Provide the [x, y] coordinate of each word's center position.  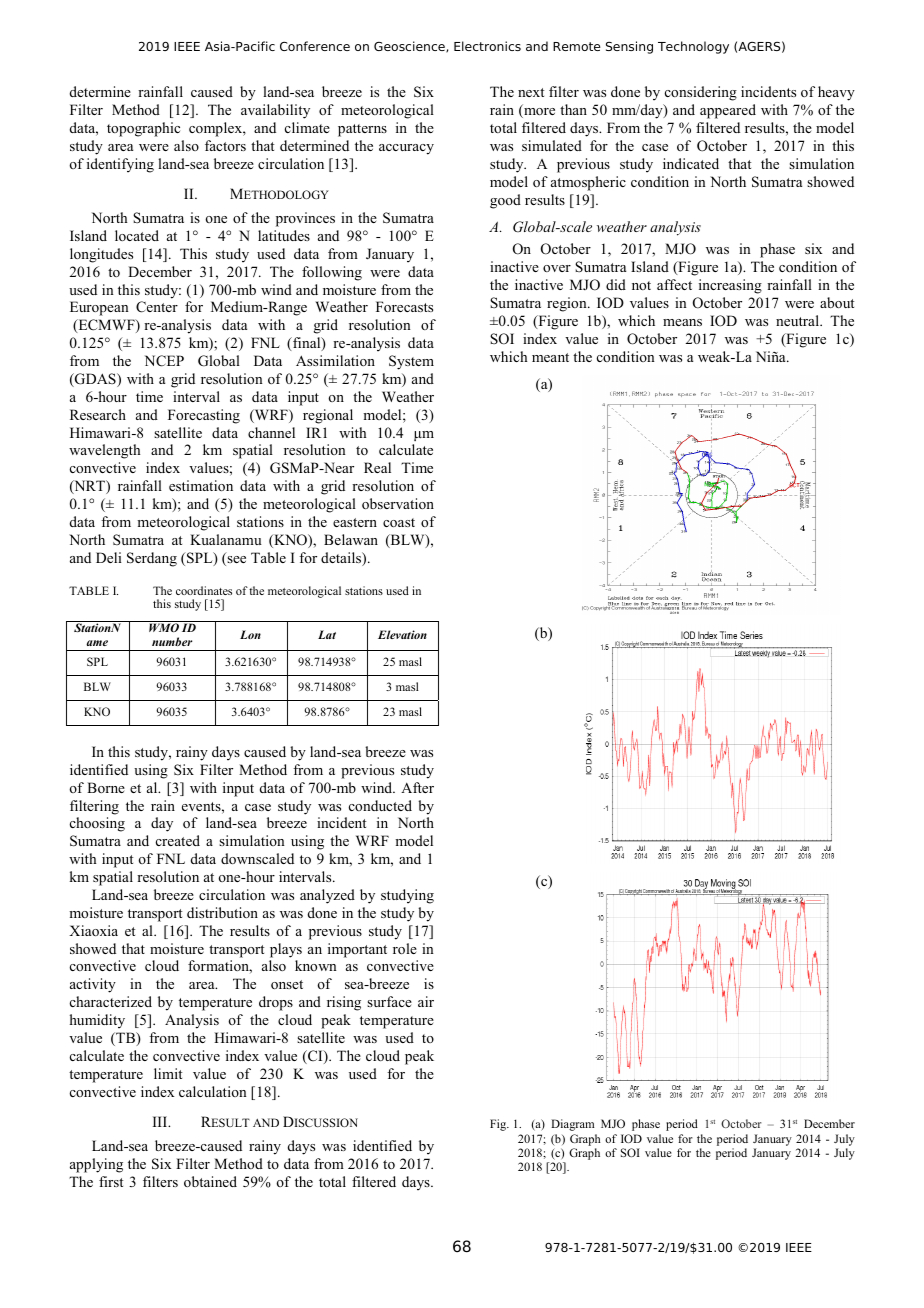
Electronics [487, 46]
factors [225, 145]
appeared [728, 111]
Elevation [402, 634]
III [161, 1121]
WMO [164, 627]
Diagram [572, 1125]
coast [399, 522]
